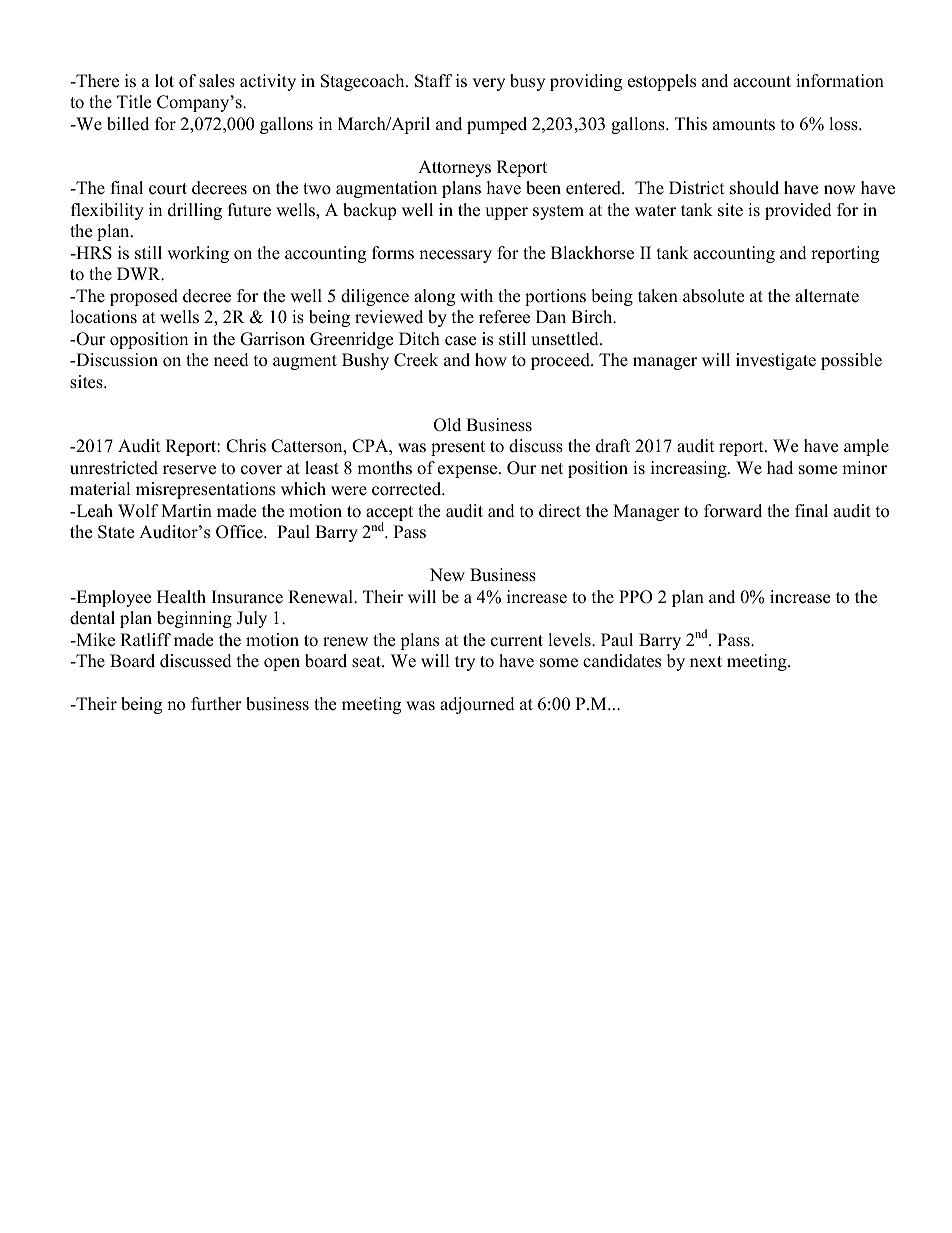  Describe the element at coordinates (465, 663) in the image. I see `try` at that location.
